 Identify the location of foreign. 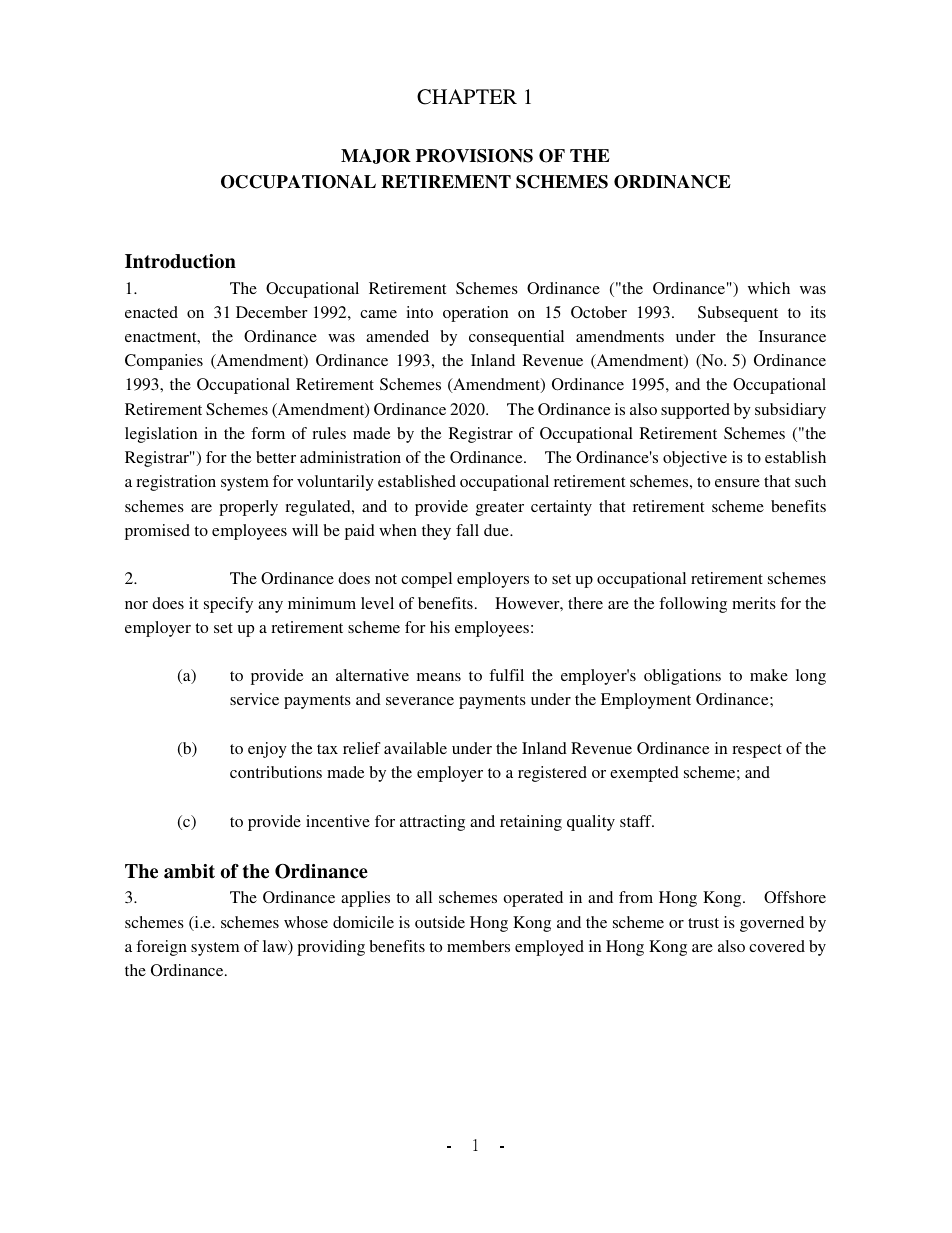
(161, 948).
